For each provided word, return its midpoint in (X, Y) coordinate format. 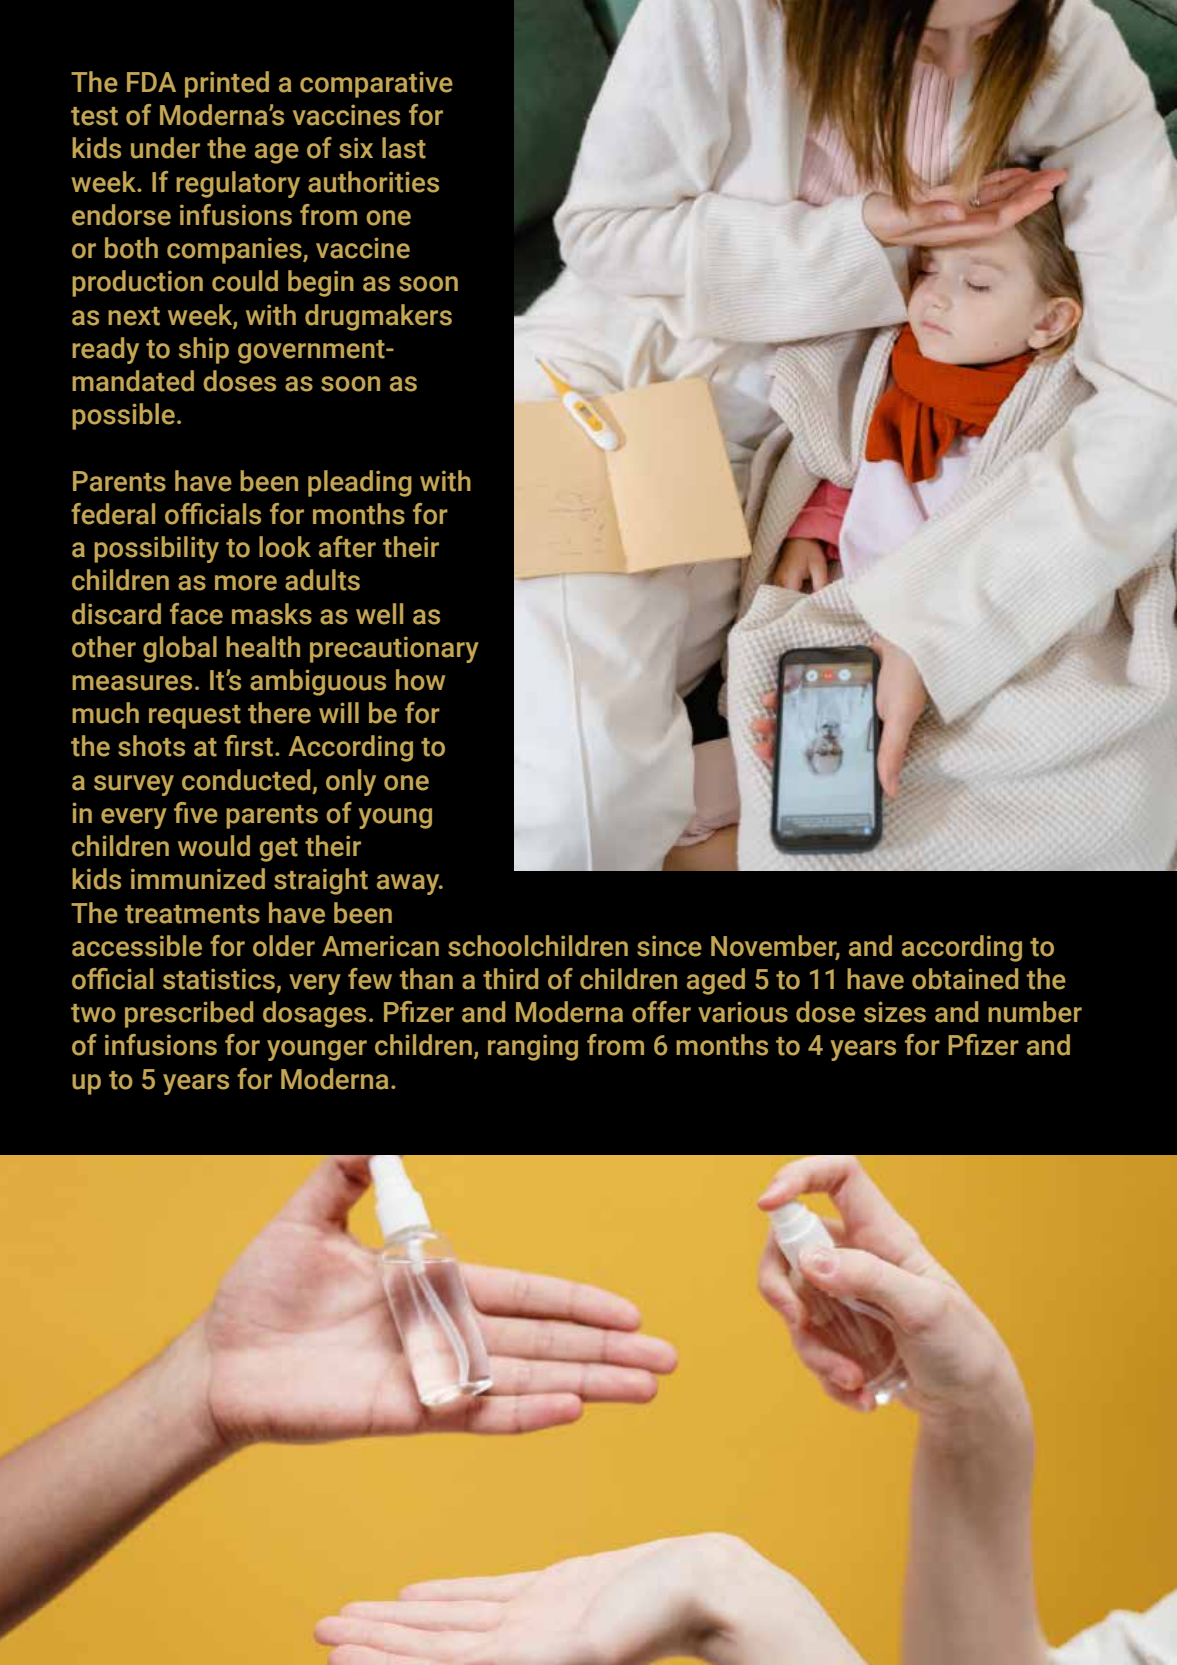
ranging (533, 1048)
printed (227, 84)
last (404, 148)
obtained (965, 979)
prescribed (189, 1014)
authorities (373, 182)
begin (321, 283)
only (351, 782)
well (379, 614)
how (420, 680)
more (246, 583)
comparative (376, 84)
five (196, 813)
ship (204, 350)
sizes (895, 1012)
